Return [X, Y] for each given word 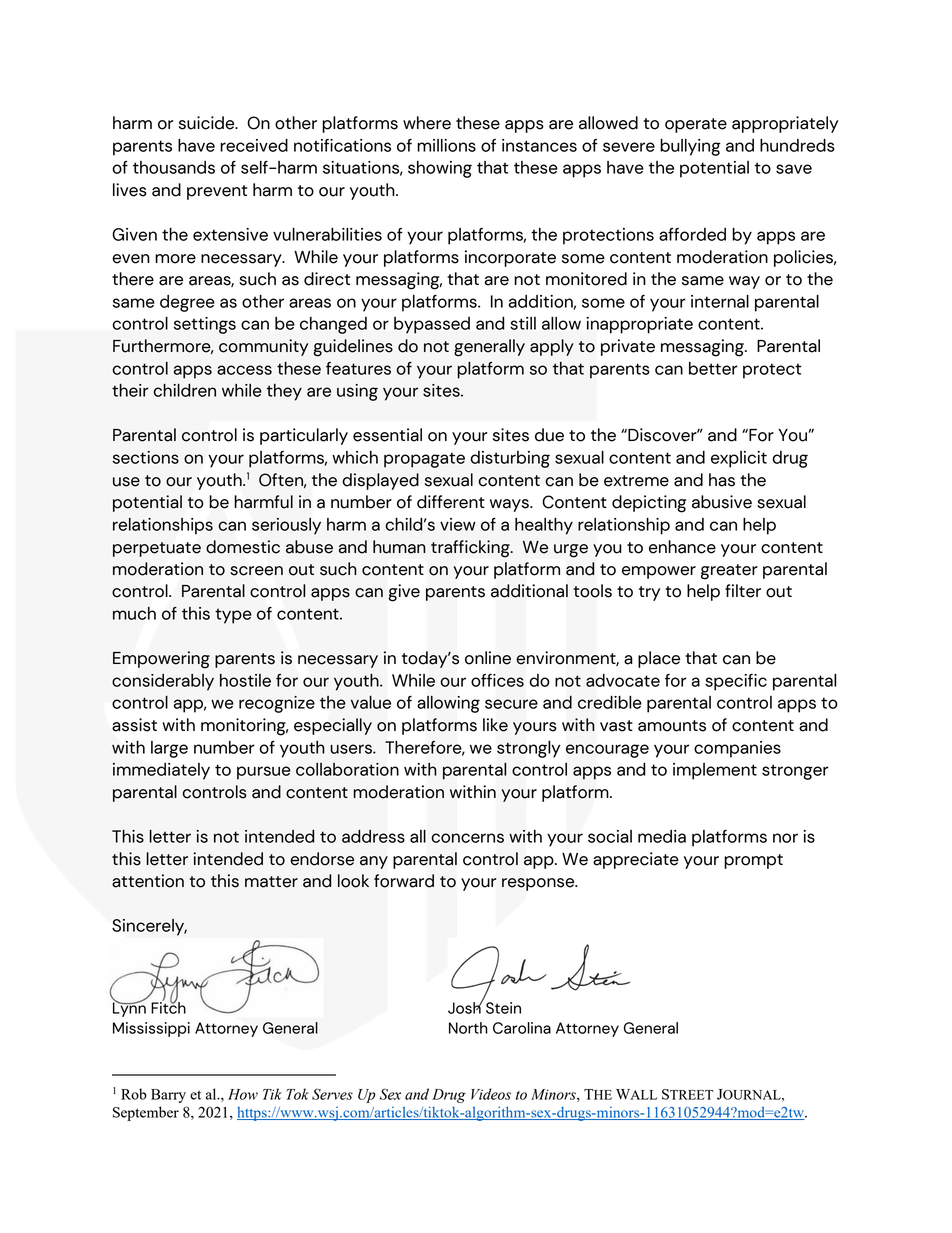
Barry [168, 1096]
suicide [208, 123]
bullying [690, 147]
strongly [528, 749]
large [169, 749]
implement [715, 771]
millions [446, 145]
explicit [739, 459]
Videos [491, 1094]
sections [146, 457]
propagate [424, 460]
